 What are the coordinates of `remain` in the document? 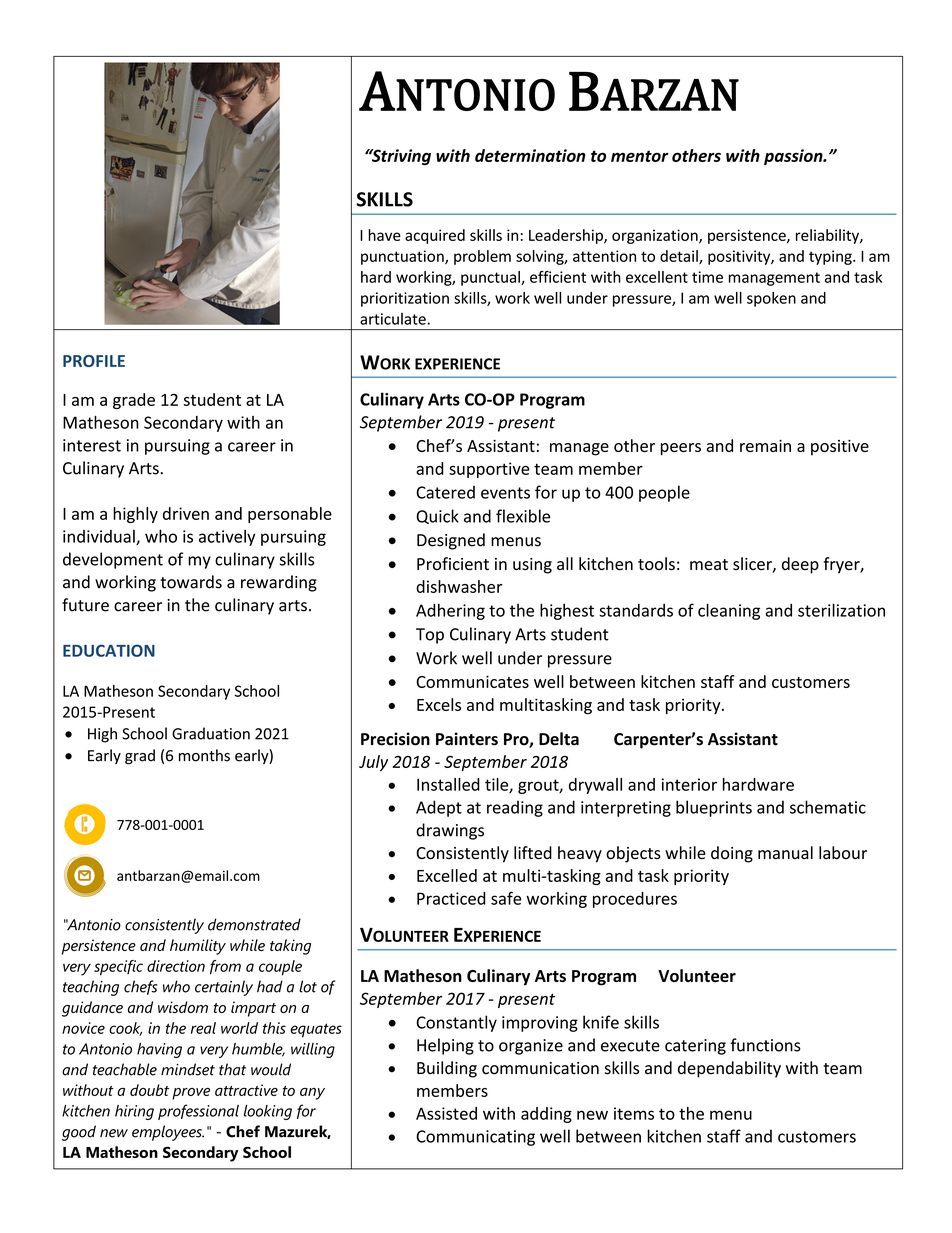 It's located at (765, 446).
